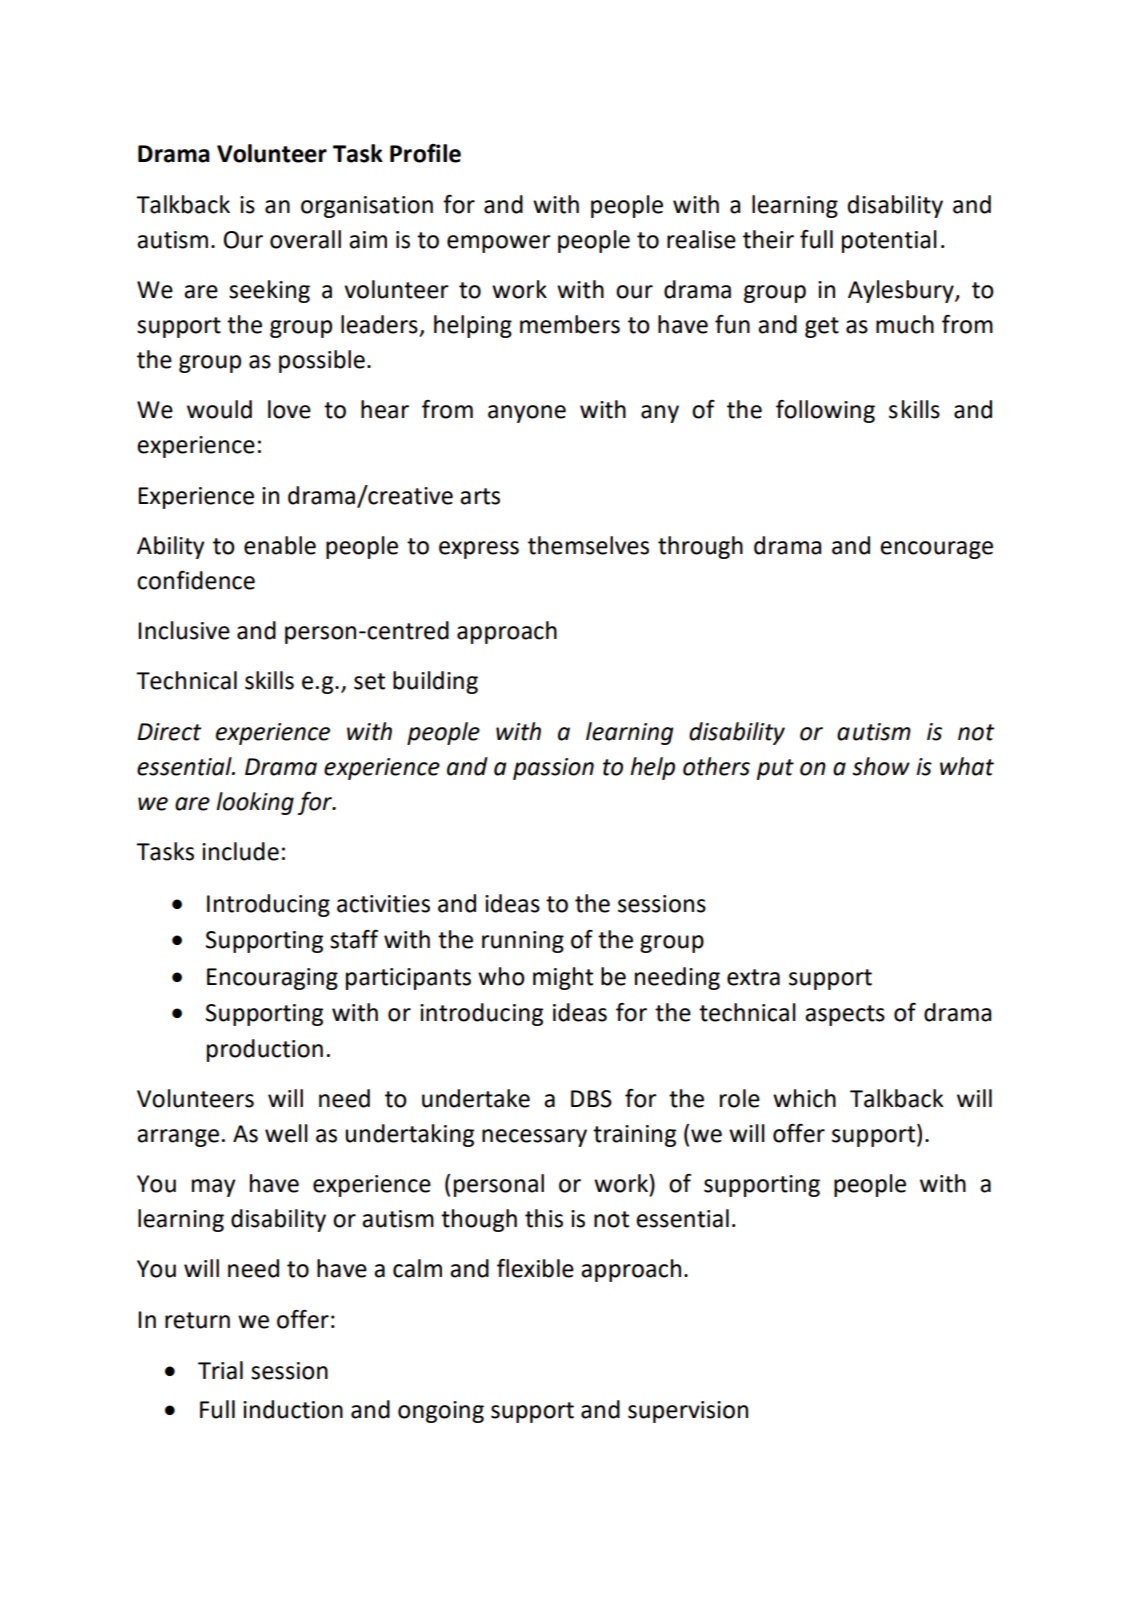 This image has height=1600, width=1131. What do you see at coordinates (889, 241) in the image?
I see `potential` at bounding box center [889, 241].
